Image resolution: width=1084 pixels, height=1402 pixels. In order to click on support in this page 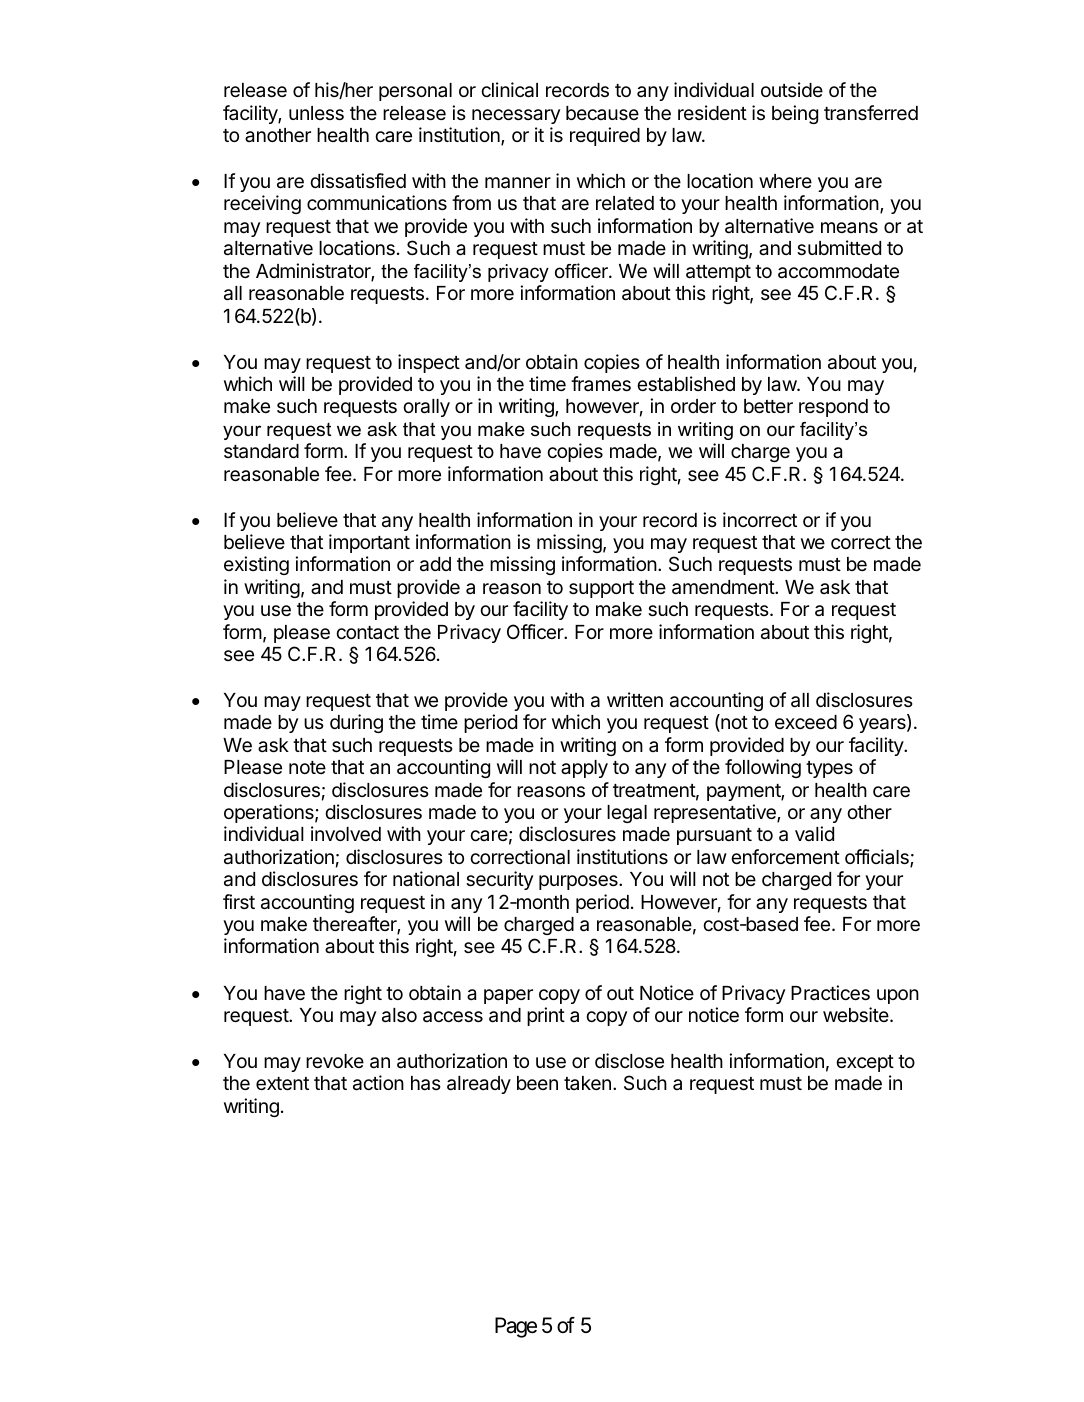, I will do `click(601, 589)`.
